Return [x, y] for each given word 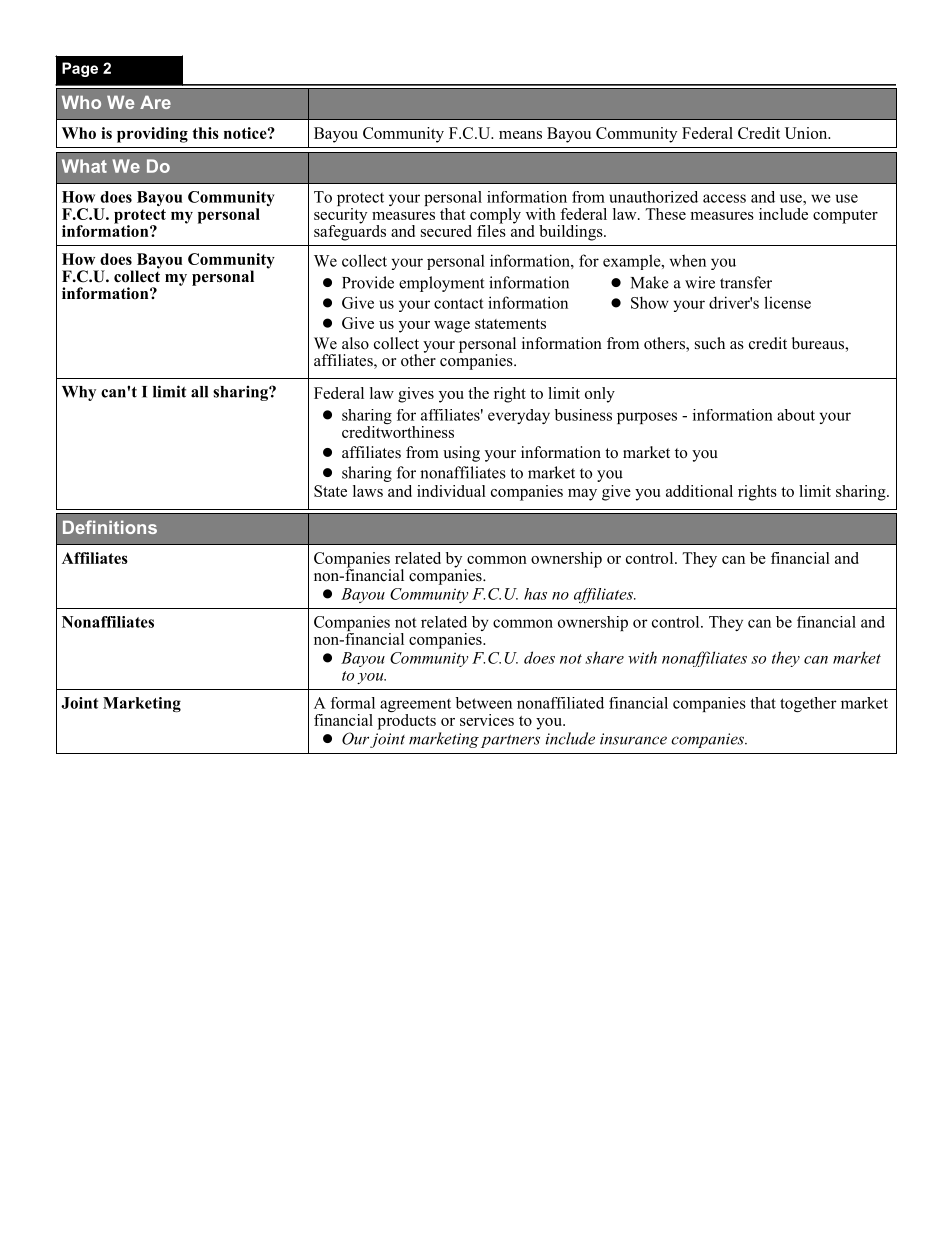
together [808, 704]
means [520, 135]
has [535, 594]
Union [807, 133]
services [487, 720]
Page [80, 69]
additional [699, 491]
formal [353, 703]
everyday [519, 416]
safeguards [350, 231]
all [199, 392]
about [796, 415]
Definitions [110, 527]
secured [446, 231]
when [688, 260]
